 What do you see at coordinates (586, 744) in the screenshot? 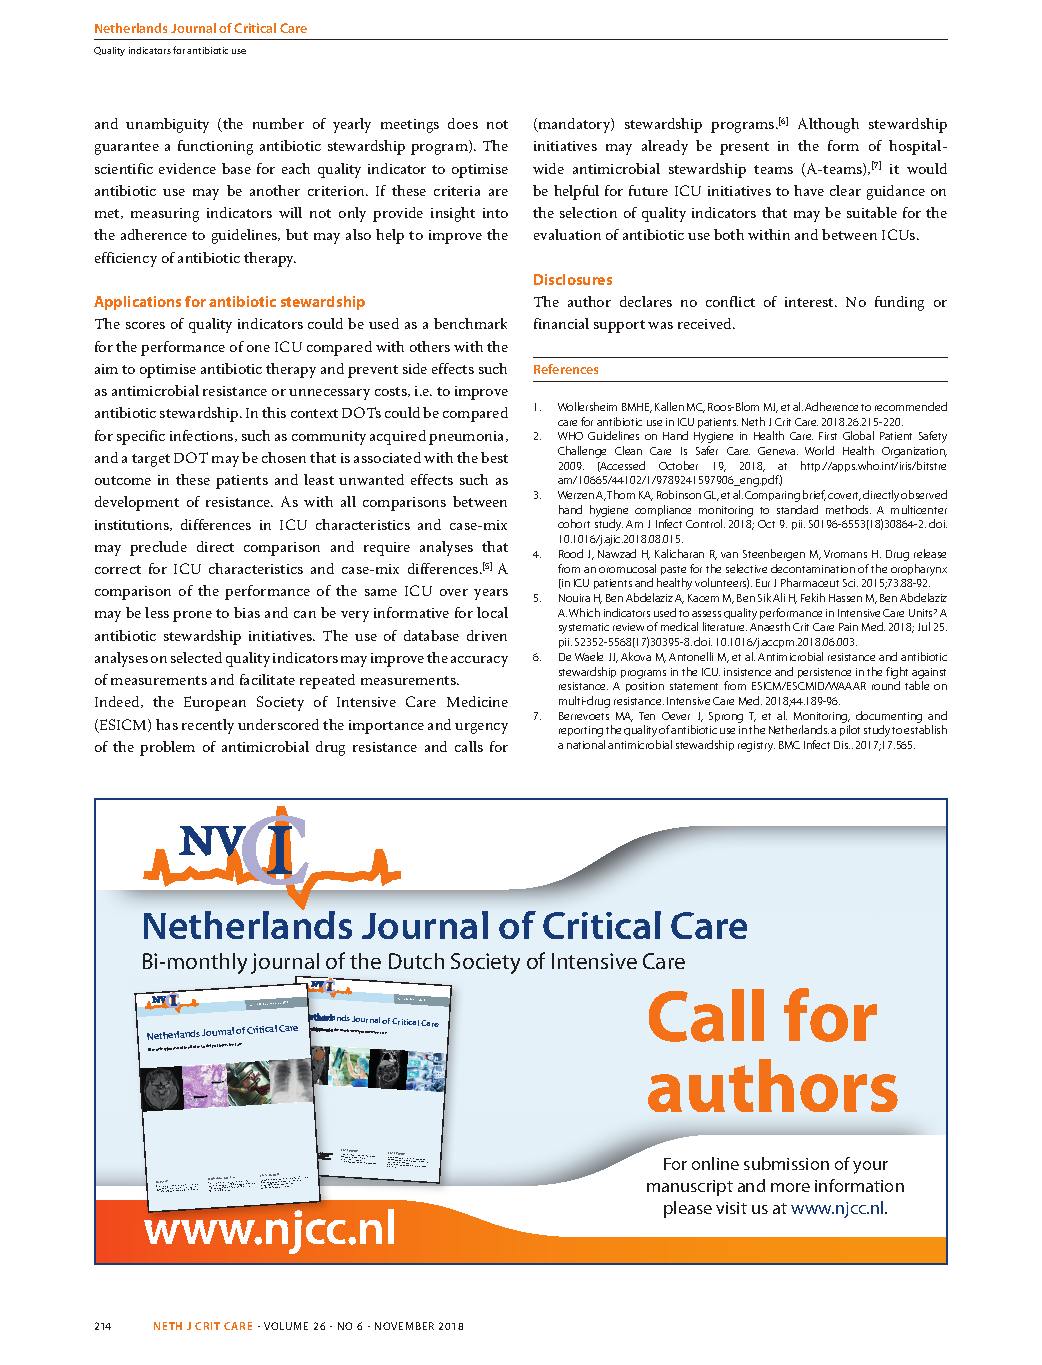
I see `national` at bounding box center [586, 744].
